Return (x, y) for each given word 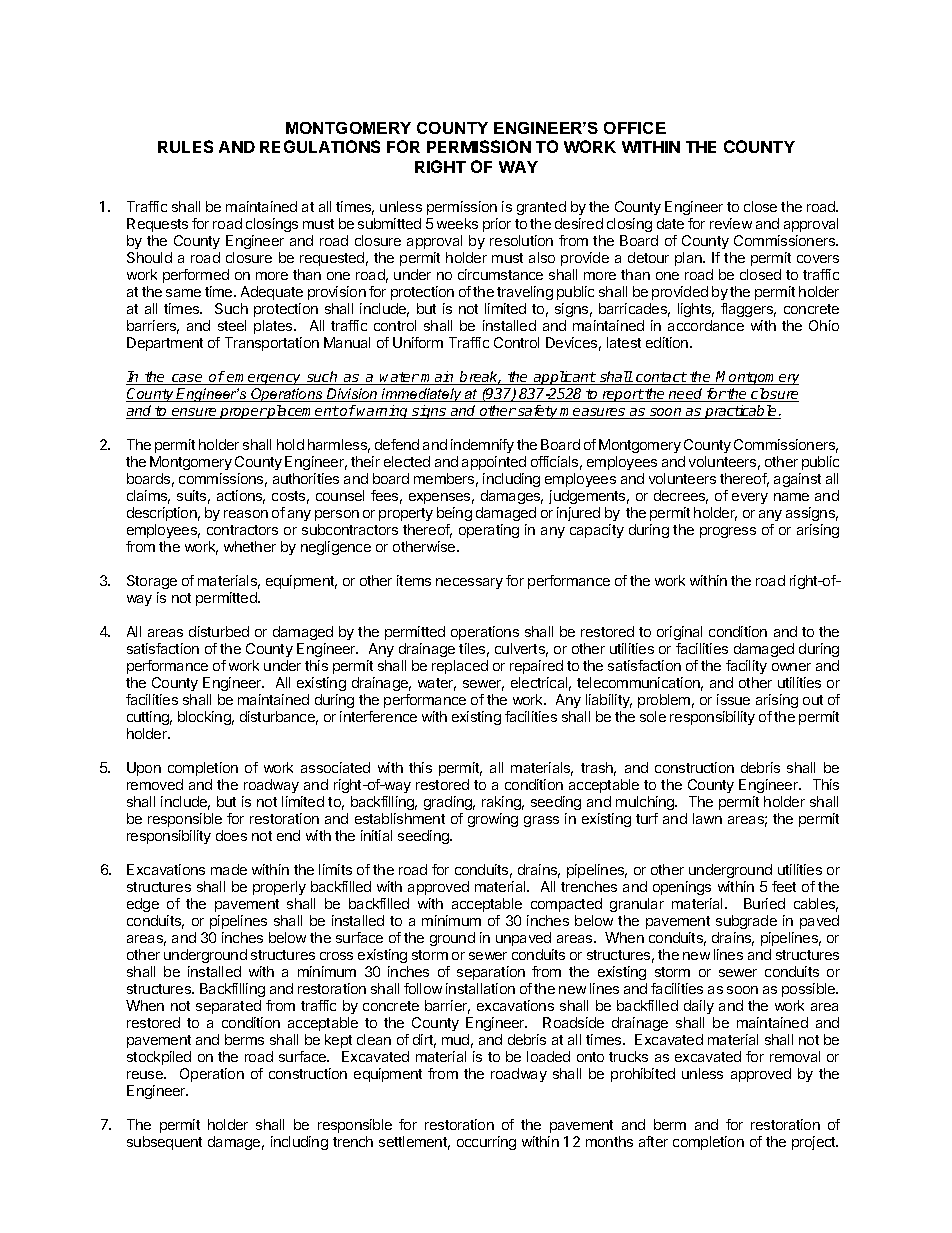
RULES (185, 146)
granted (541, 208)
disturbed (219, 631)
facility (746, 667)
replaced (460, 667)
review (731, 223)
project (815, 1143)
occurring (486, 1143)
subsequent (164, 1143)
